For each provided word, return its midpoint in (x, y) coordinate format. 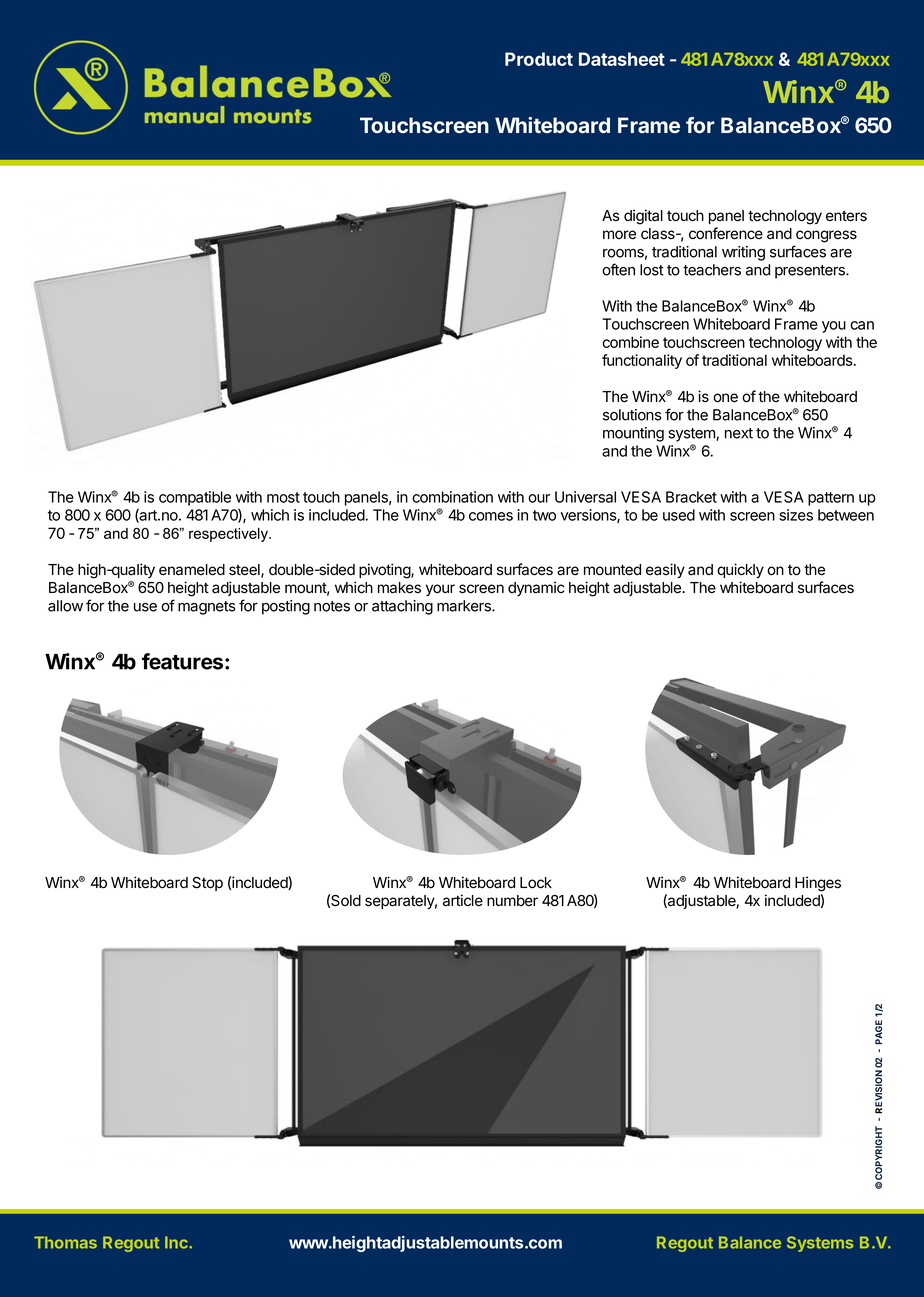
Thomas (65, 1242)
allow (65, 606)
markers (465, 606)
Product (539, 59)
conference (726, 233)
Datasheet (622, 59)
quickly (740, 570)
